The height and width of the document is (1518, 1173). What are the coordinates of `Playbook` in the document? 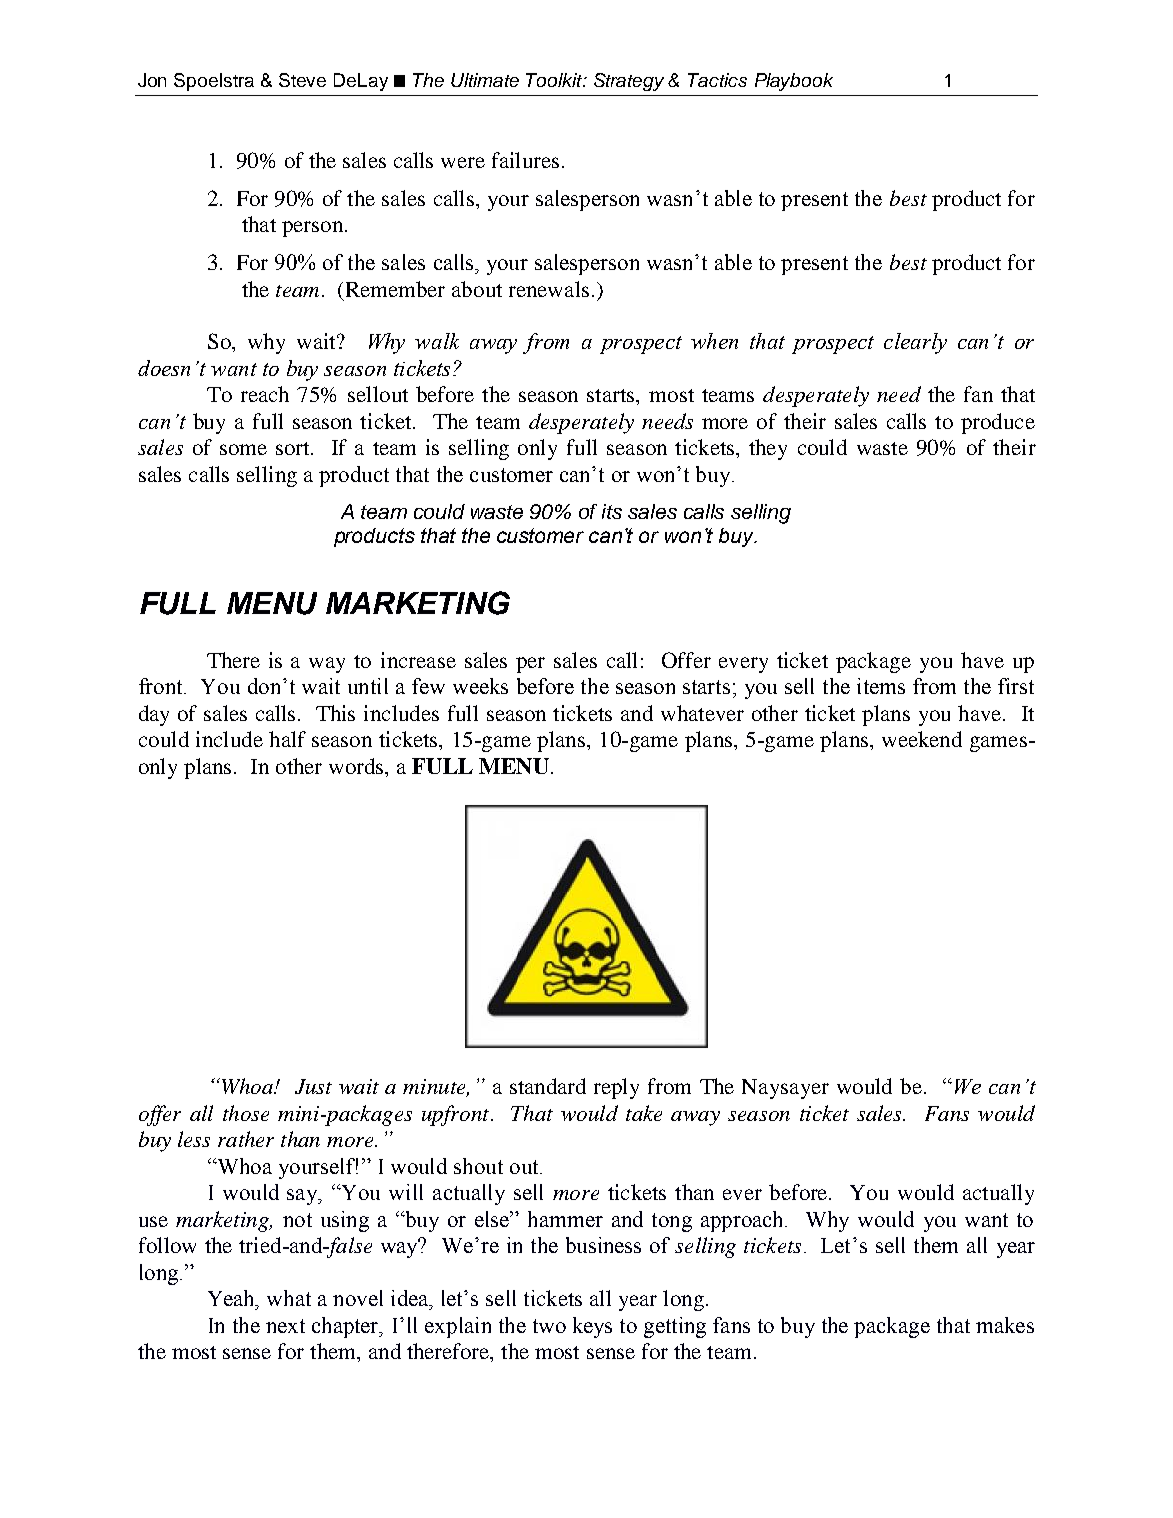 It's located at (794, 82).
